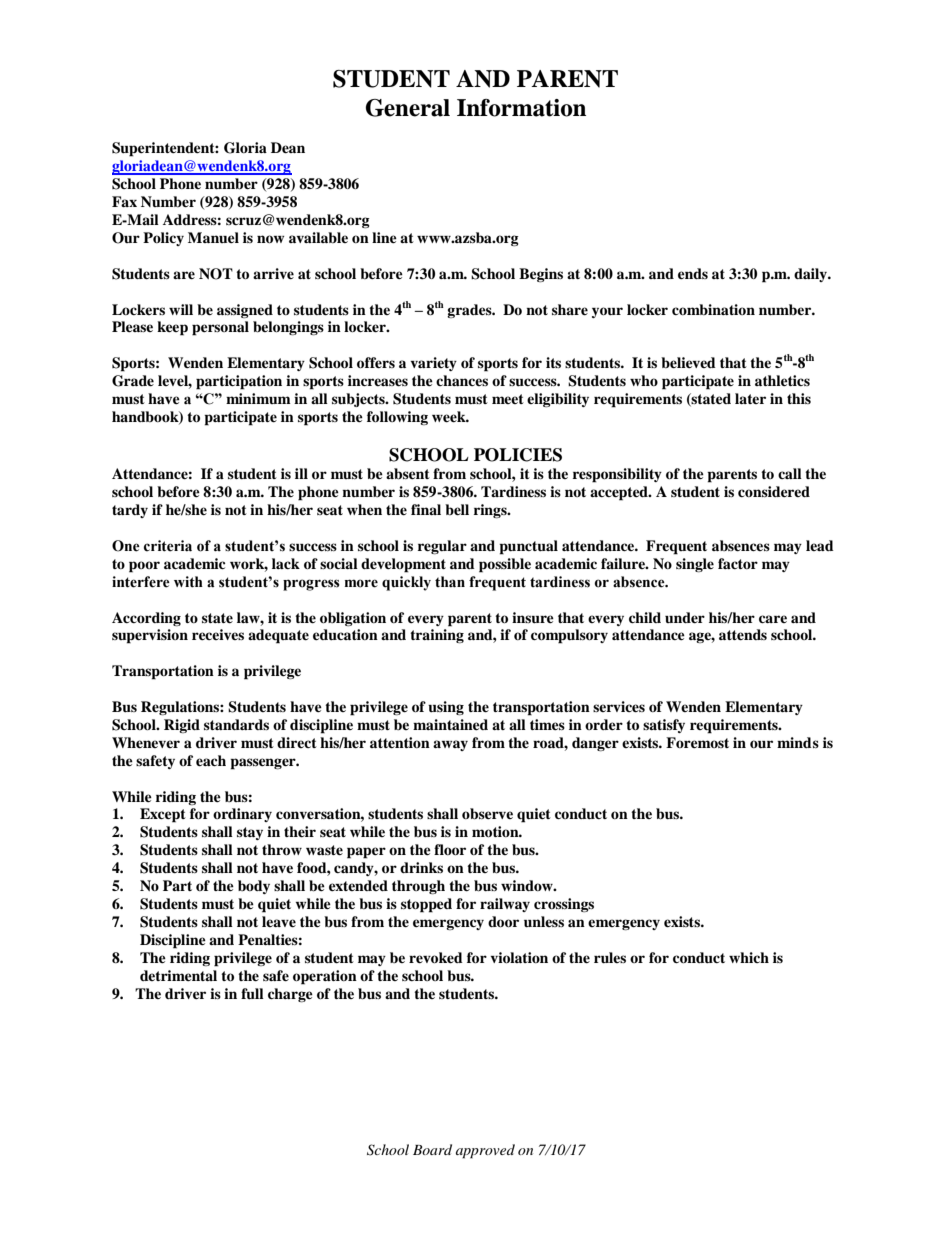 The height and width of the screenshot is (1233, 952). Describe the element at coordinates (211, 760) in the screenshot. I see `each` at that location.
